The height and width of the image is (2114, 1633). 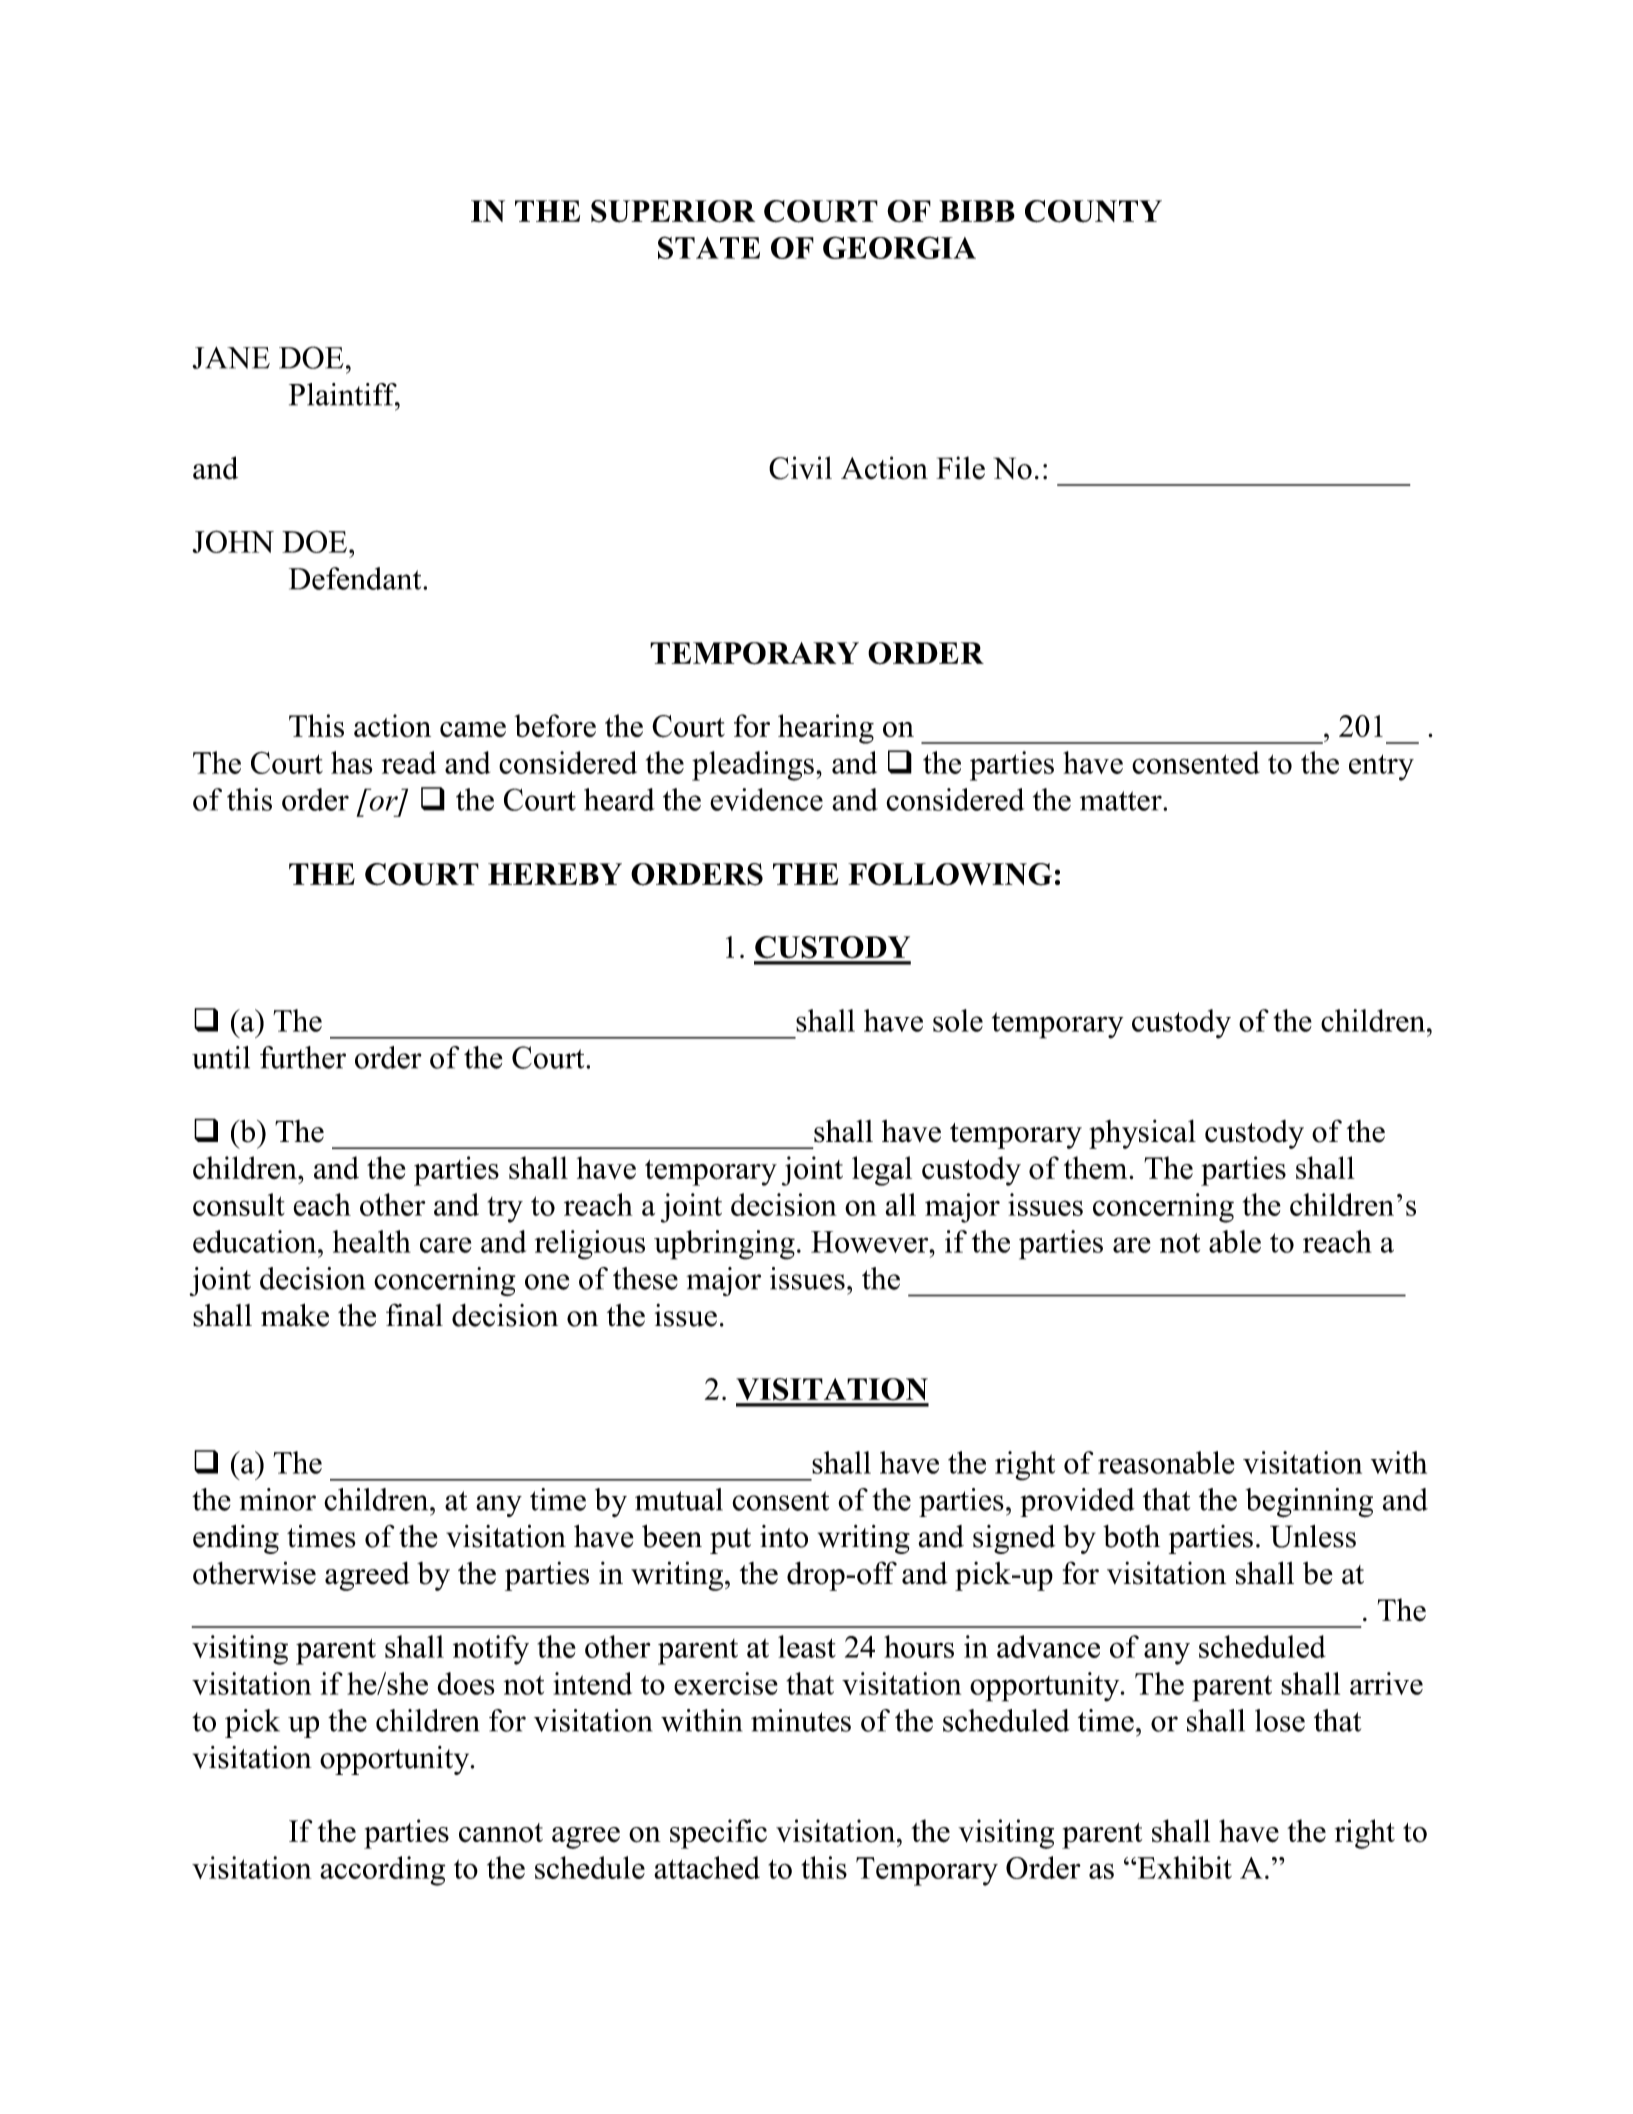 What do you see at coordinates (352, 762) in the image?
I see `has` at bounding box center [352, 762].
